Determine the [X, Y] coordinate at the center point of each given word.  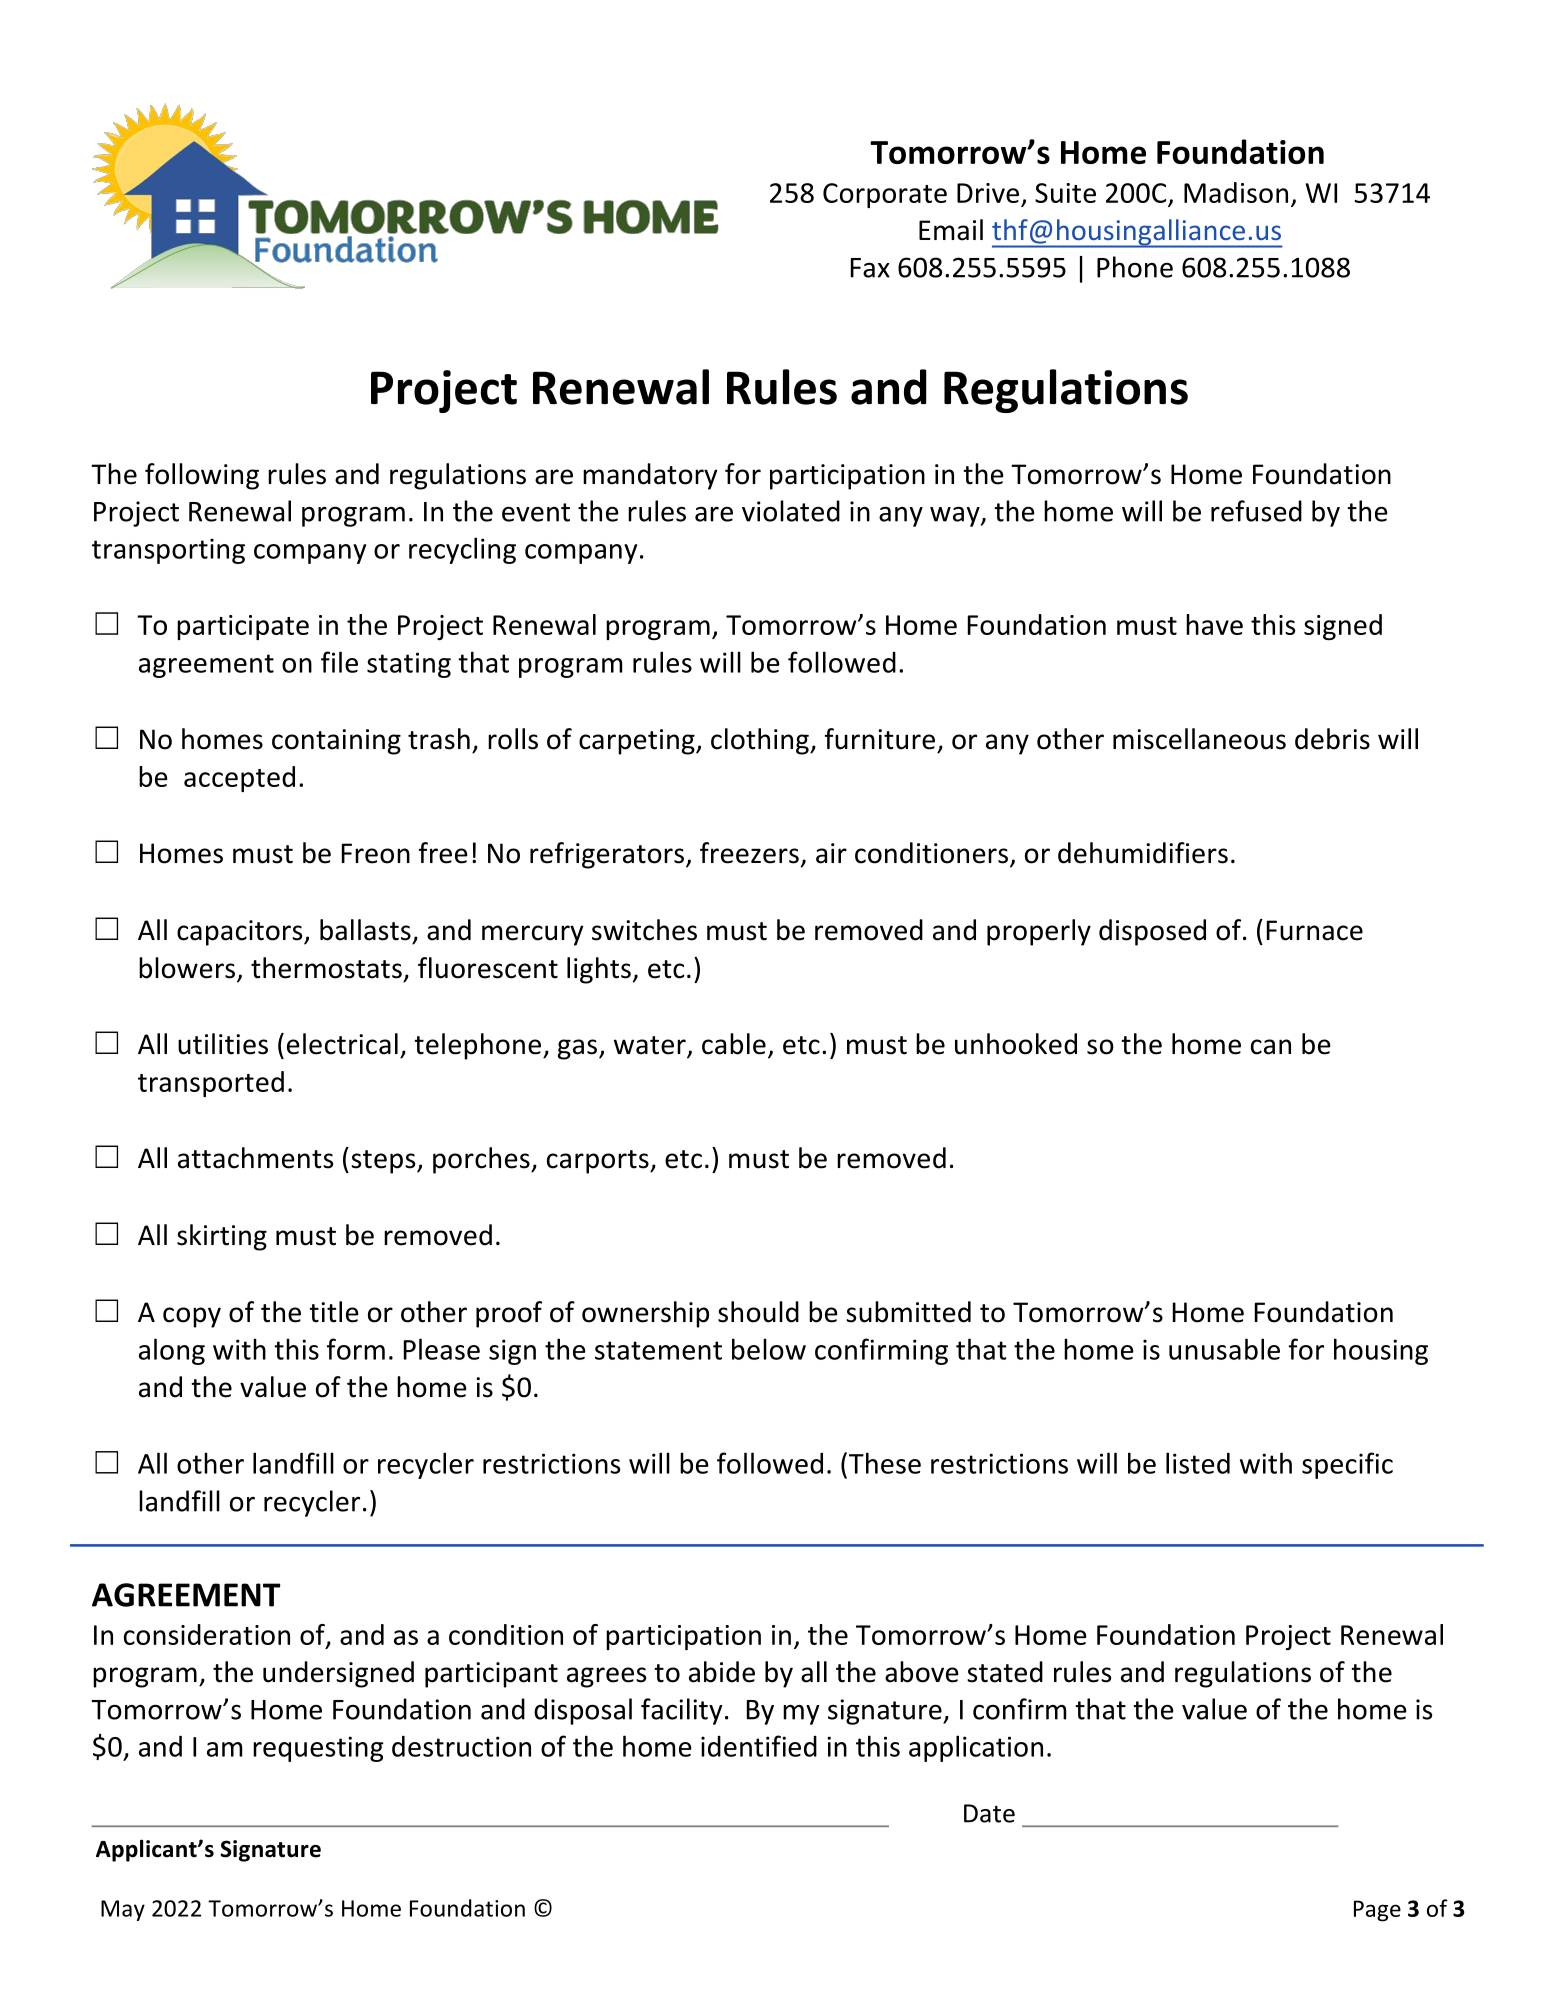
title [334, 1312]
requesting [318, 1749]
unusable [1224, 1349]
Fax [870, 268]
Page [1377, 1911]
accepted [239, 779]
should [758, 1312]
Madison [1236, 192]
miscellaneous [1199, 739]
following [202, 476]
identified [759, 1746]
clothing [761, 741]
